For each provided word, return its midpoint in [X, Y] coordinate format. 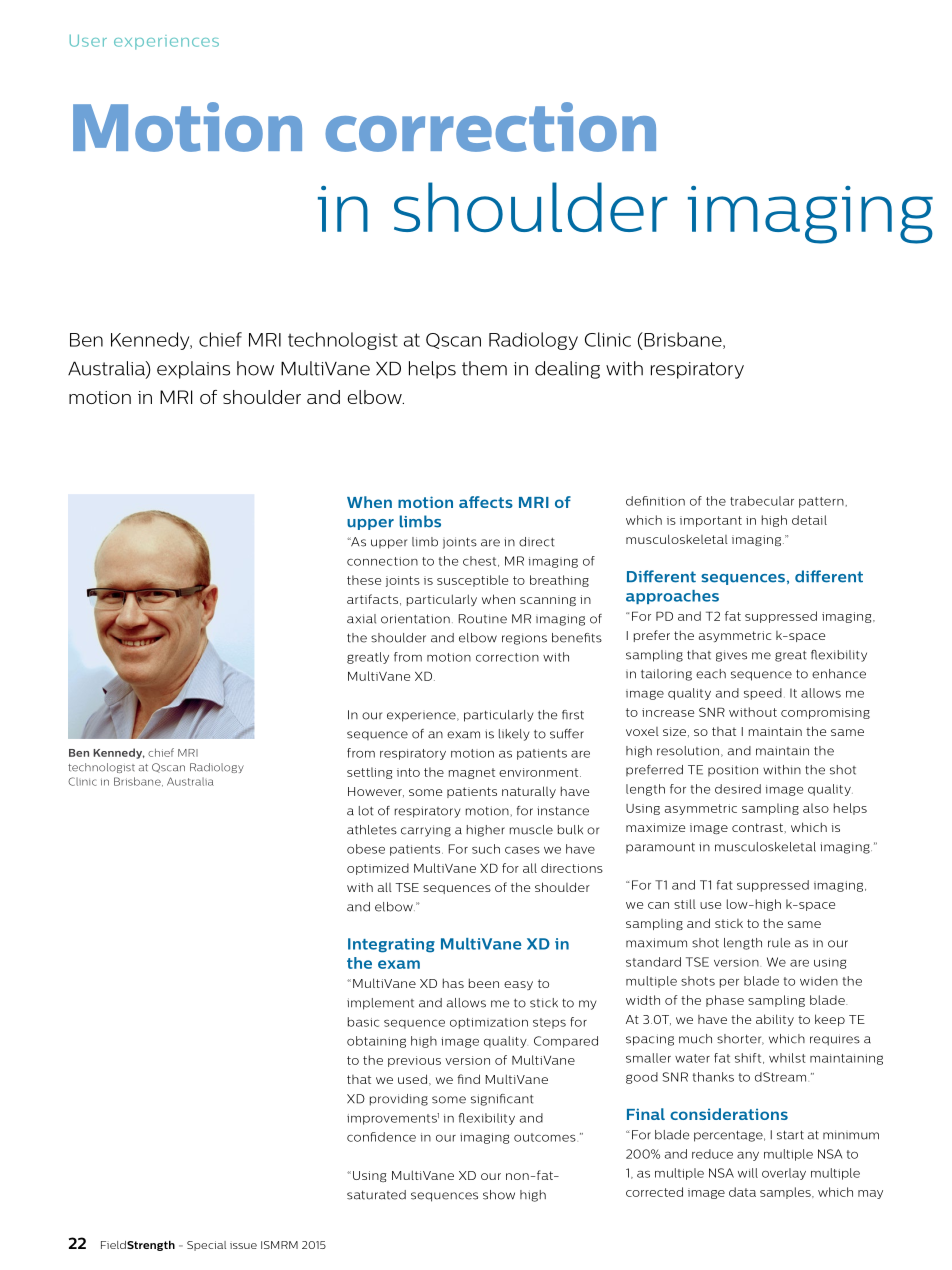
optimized [378, 869]
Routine [483, 619]
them [484, 368]
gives [731, 656]
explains [193, 370]
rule [779, 943]
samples [786, 1193]
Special [206, 1246]
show [499, 1195]
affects [486, 502]
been [484, 983]
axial [361, 619]
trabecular [762, 501]
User [88, 41]
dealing [567, 370]
